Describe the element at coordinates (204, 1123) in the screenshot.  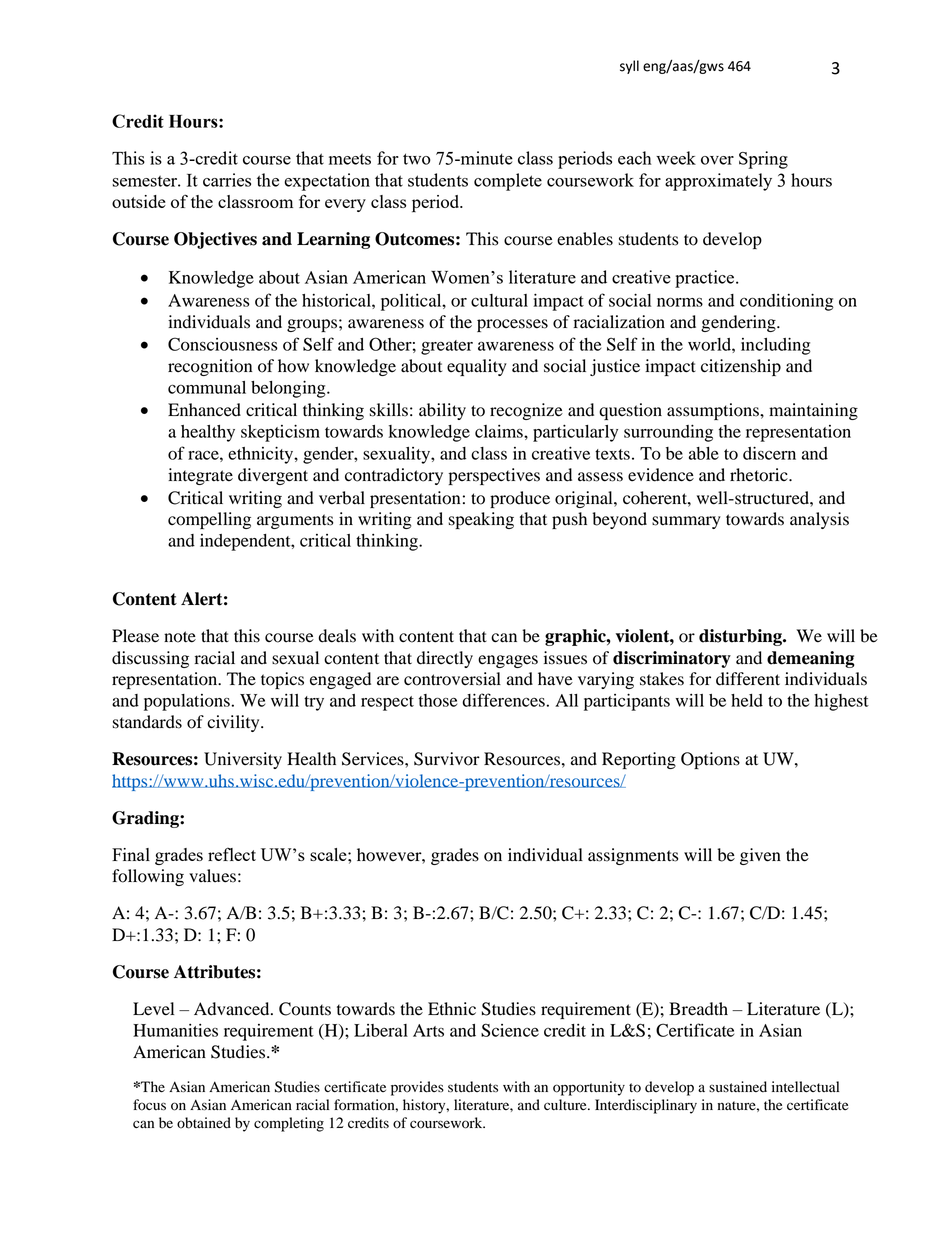
I see `obtained` at that location.
